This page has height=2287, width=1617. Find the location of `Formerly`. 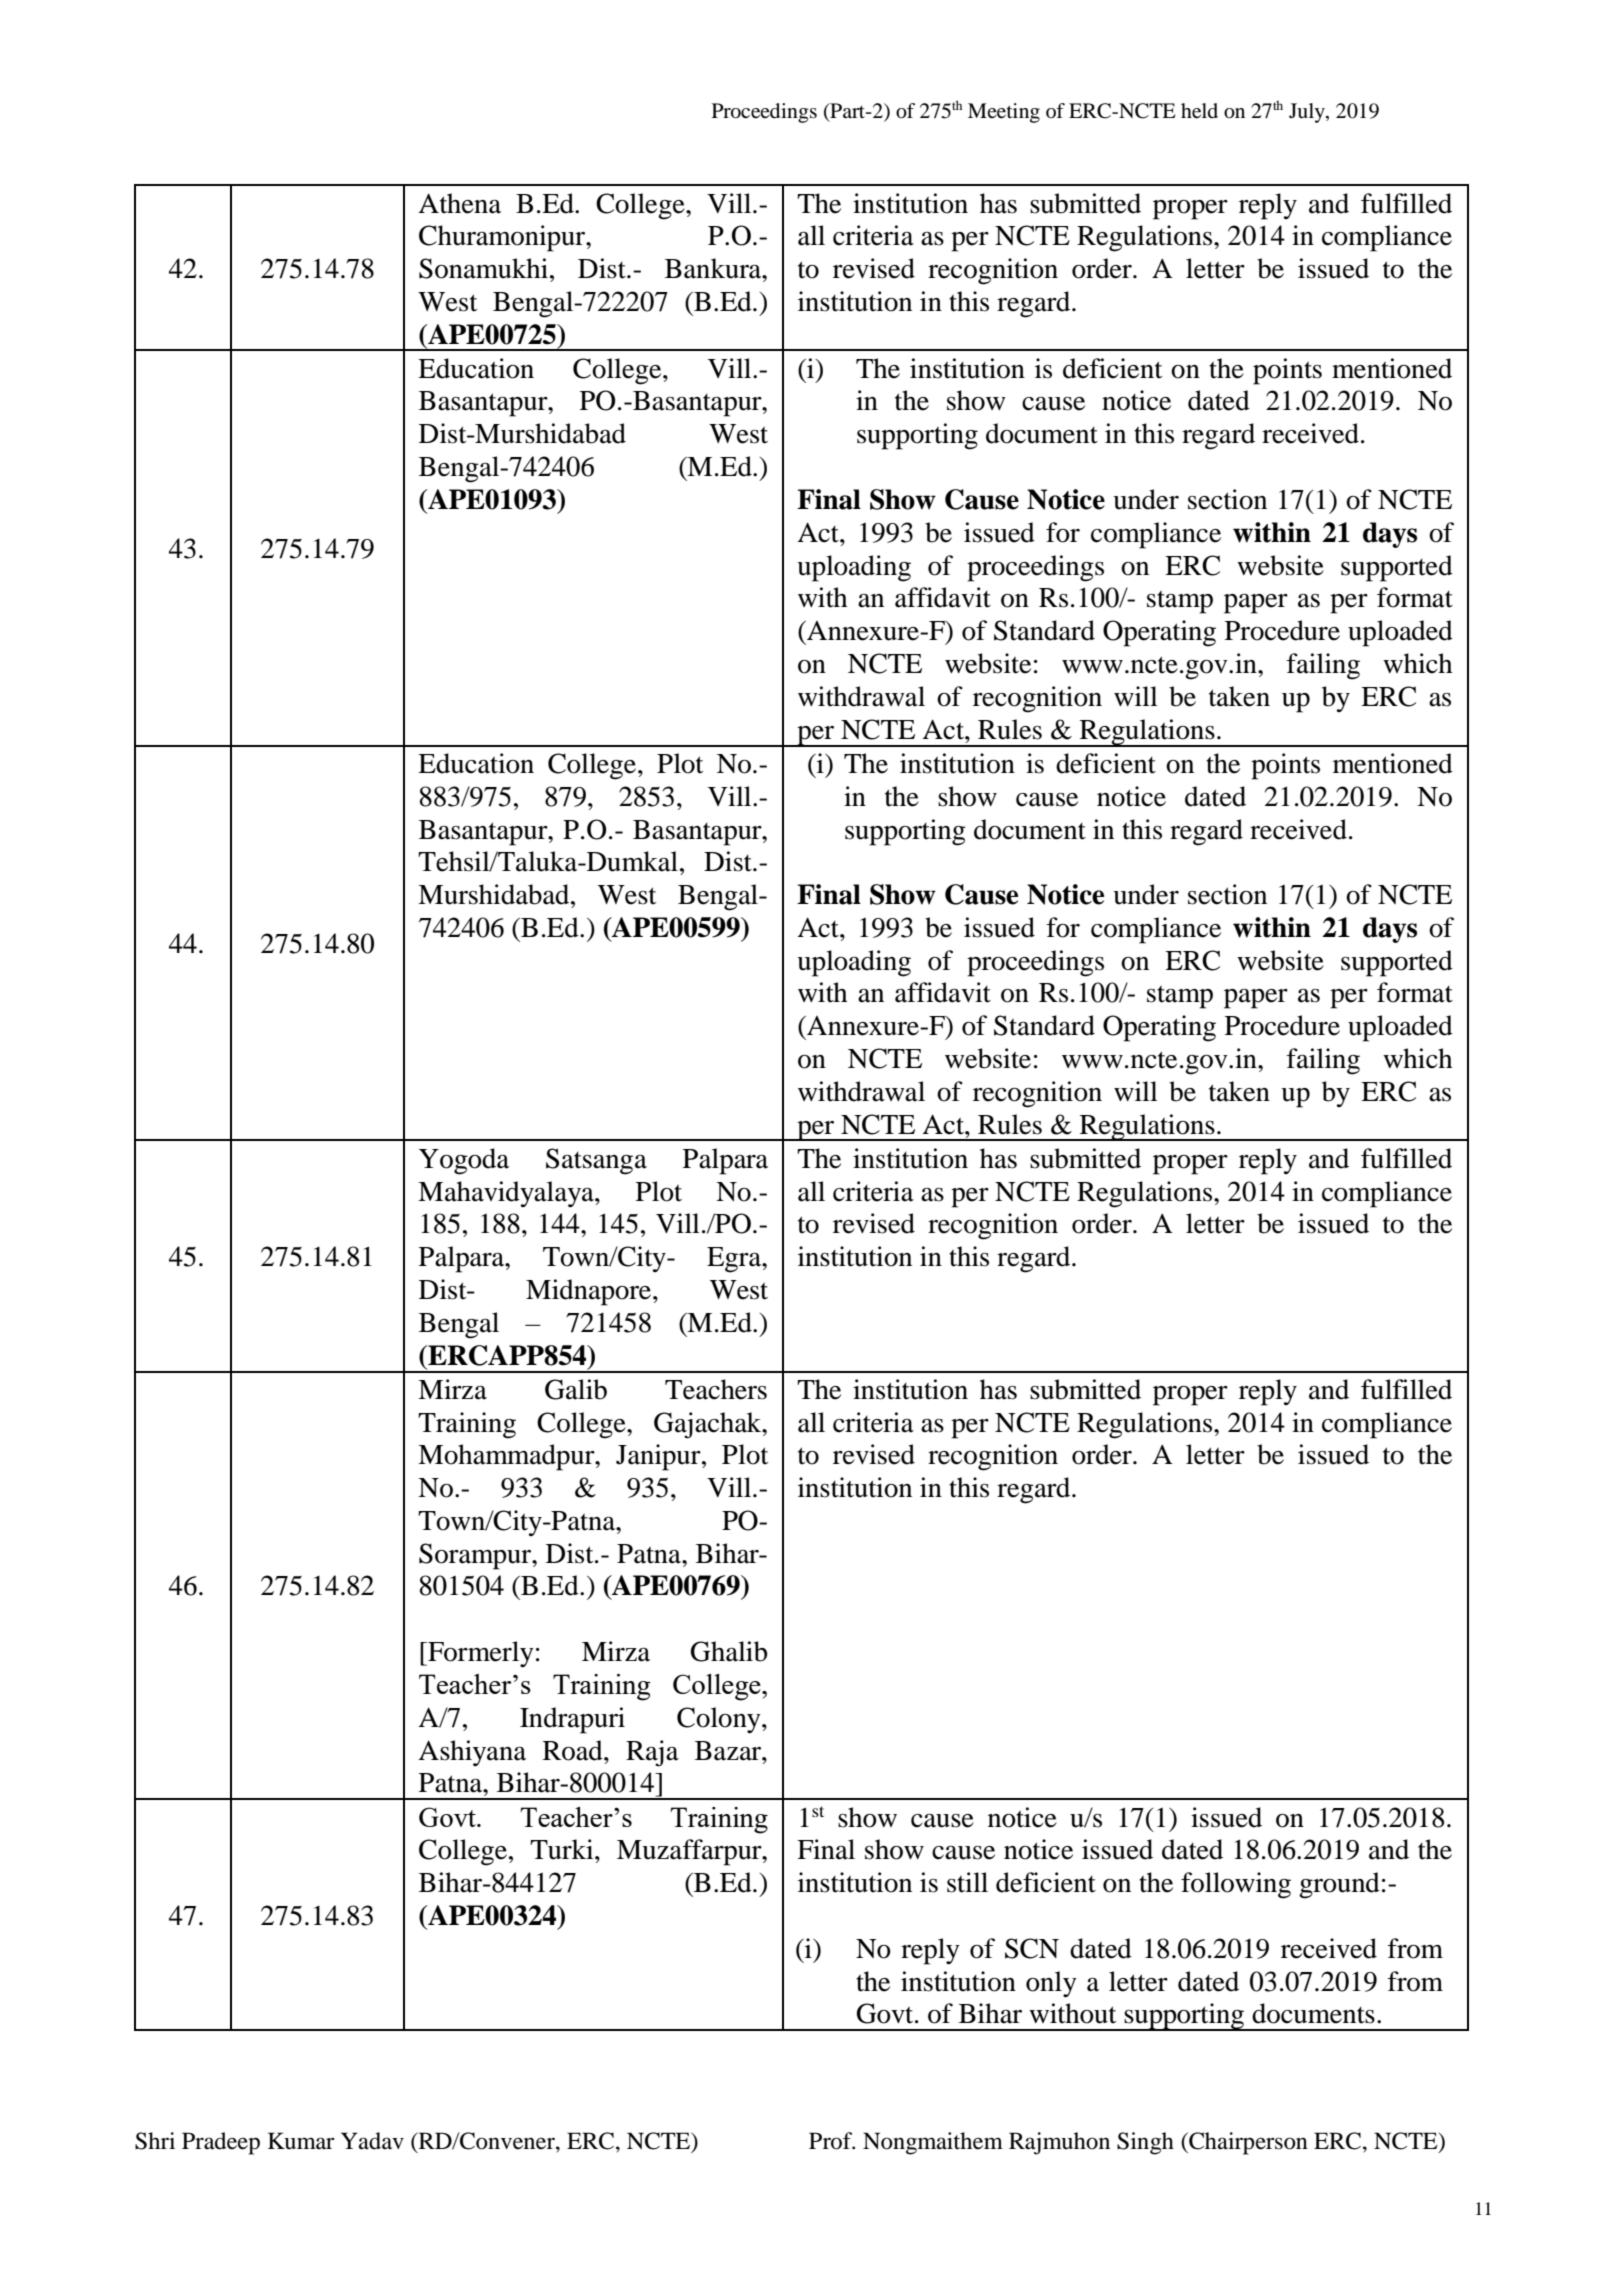

Formerly is located at coordinates (480, 1654).
